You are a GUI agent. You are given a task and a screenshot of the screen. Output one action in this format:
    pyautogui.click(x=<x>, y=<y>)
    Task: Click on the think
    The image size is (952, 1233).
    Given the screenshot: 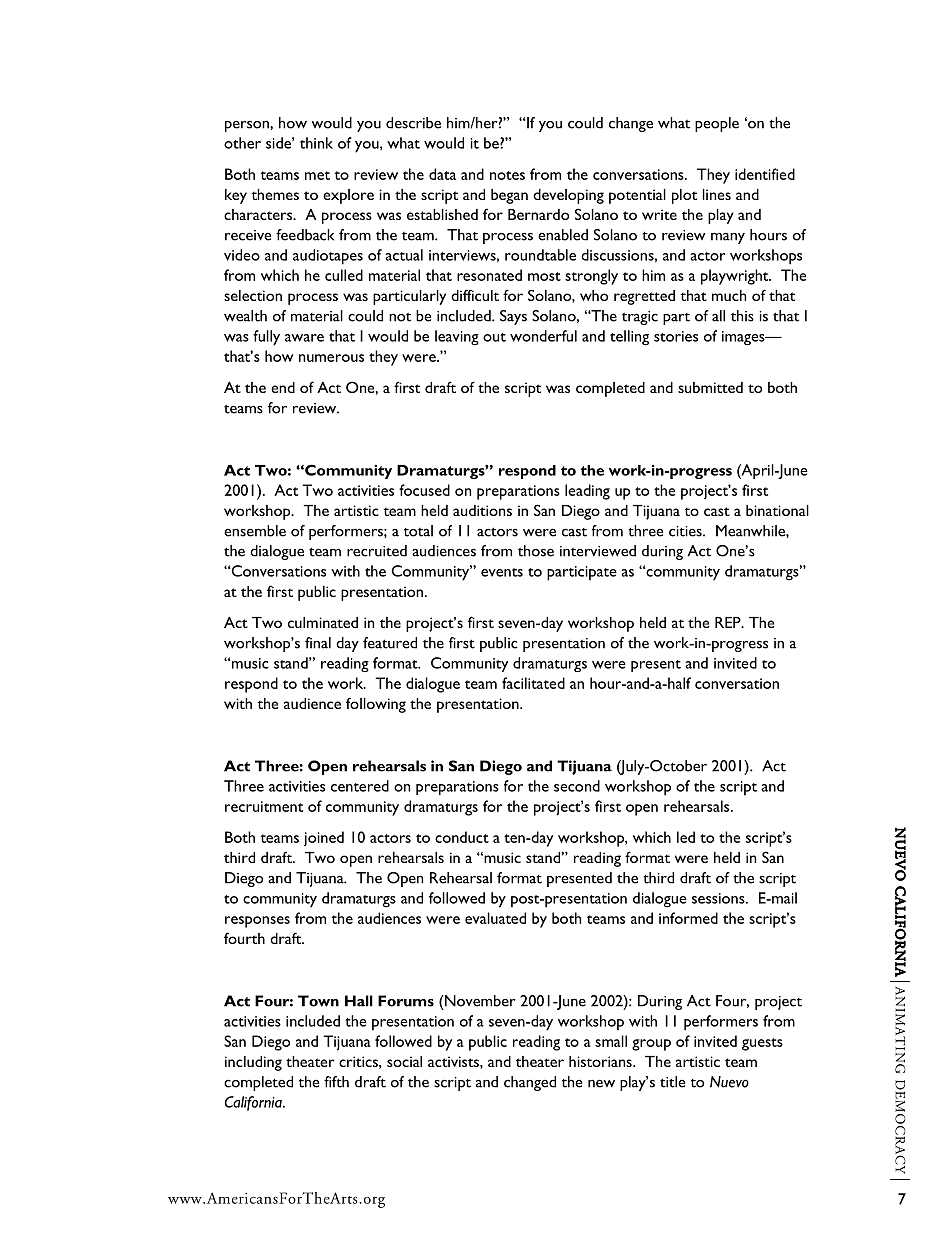 What is the action you would take?
    pyautogui.click(x=316, y=143)
